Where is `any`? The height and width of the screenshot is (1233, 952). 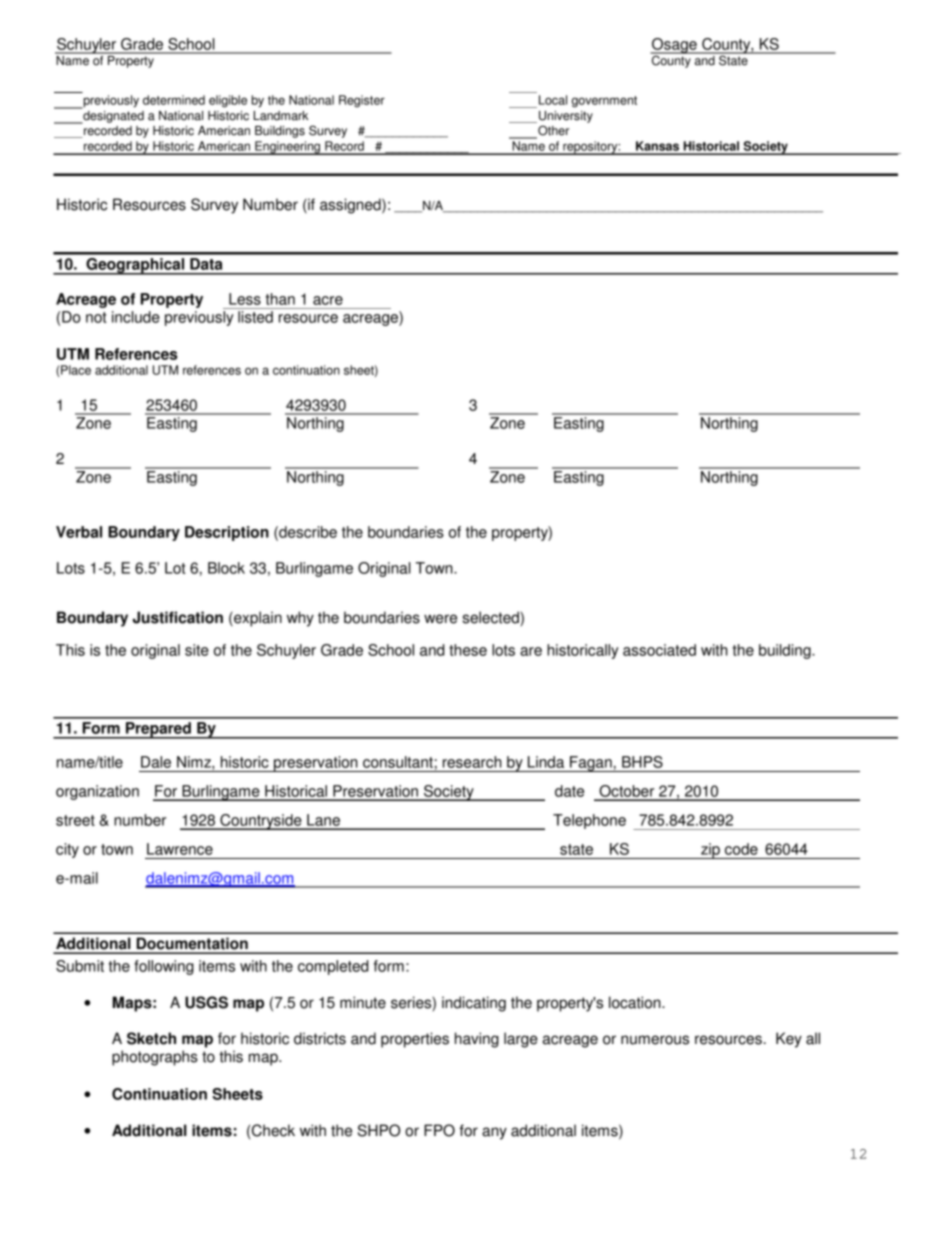 any is located at coordinates (494, 1133).
